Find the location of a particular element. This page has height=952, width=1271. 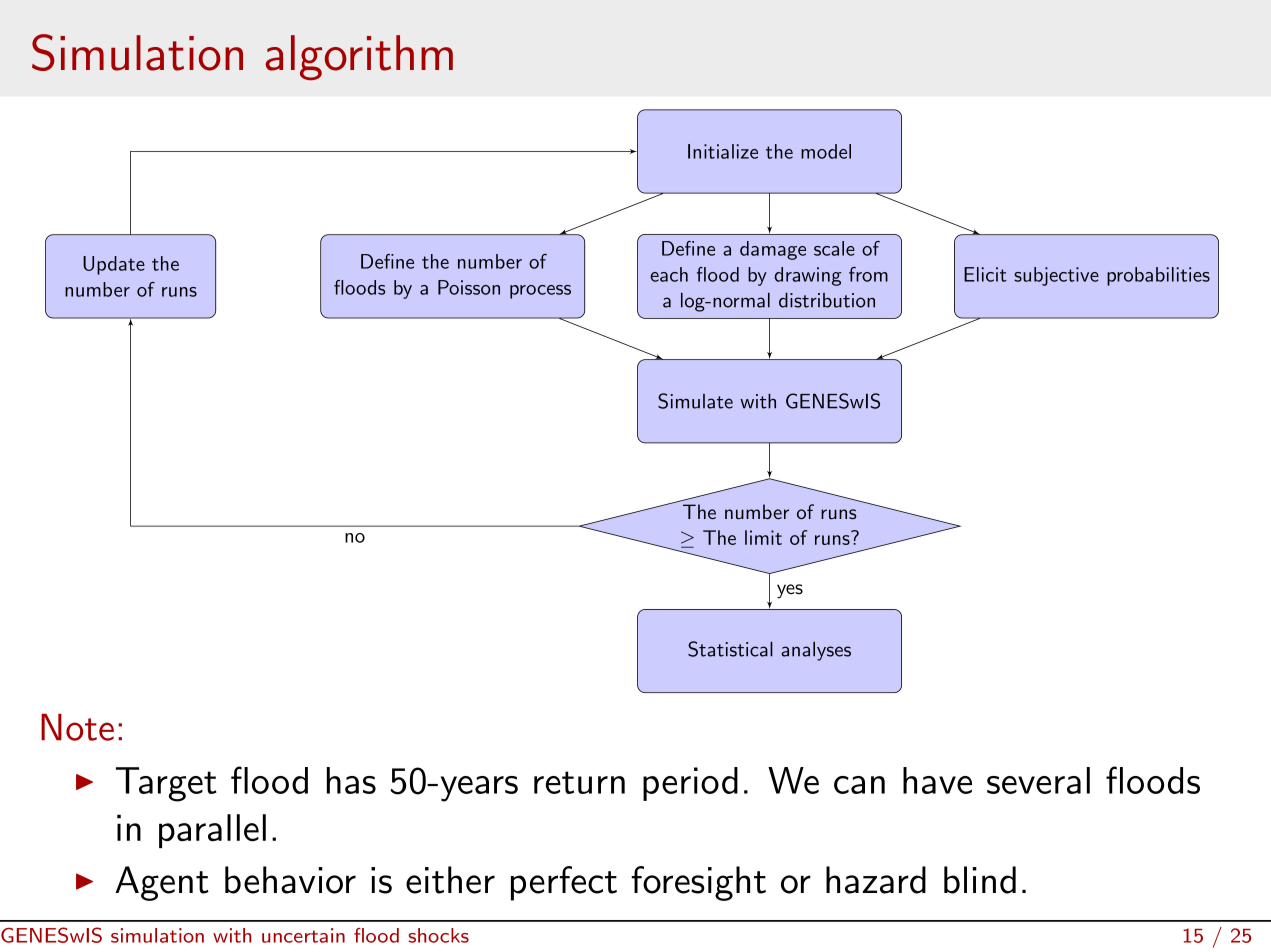

yes is located at coordinates (790, 591).
